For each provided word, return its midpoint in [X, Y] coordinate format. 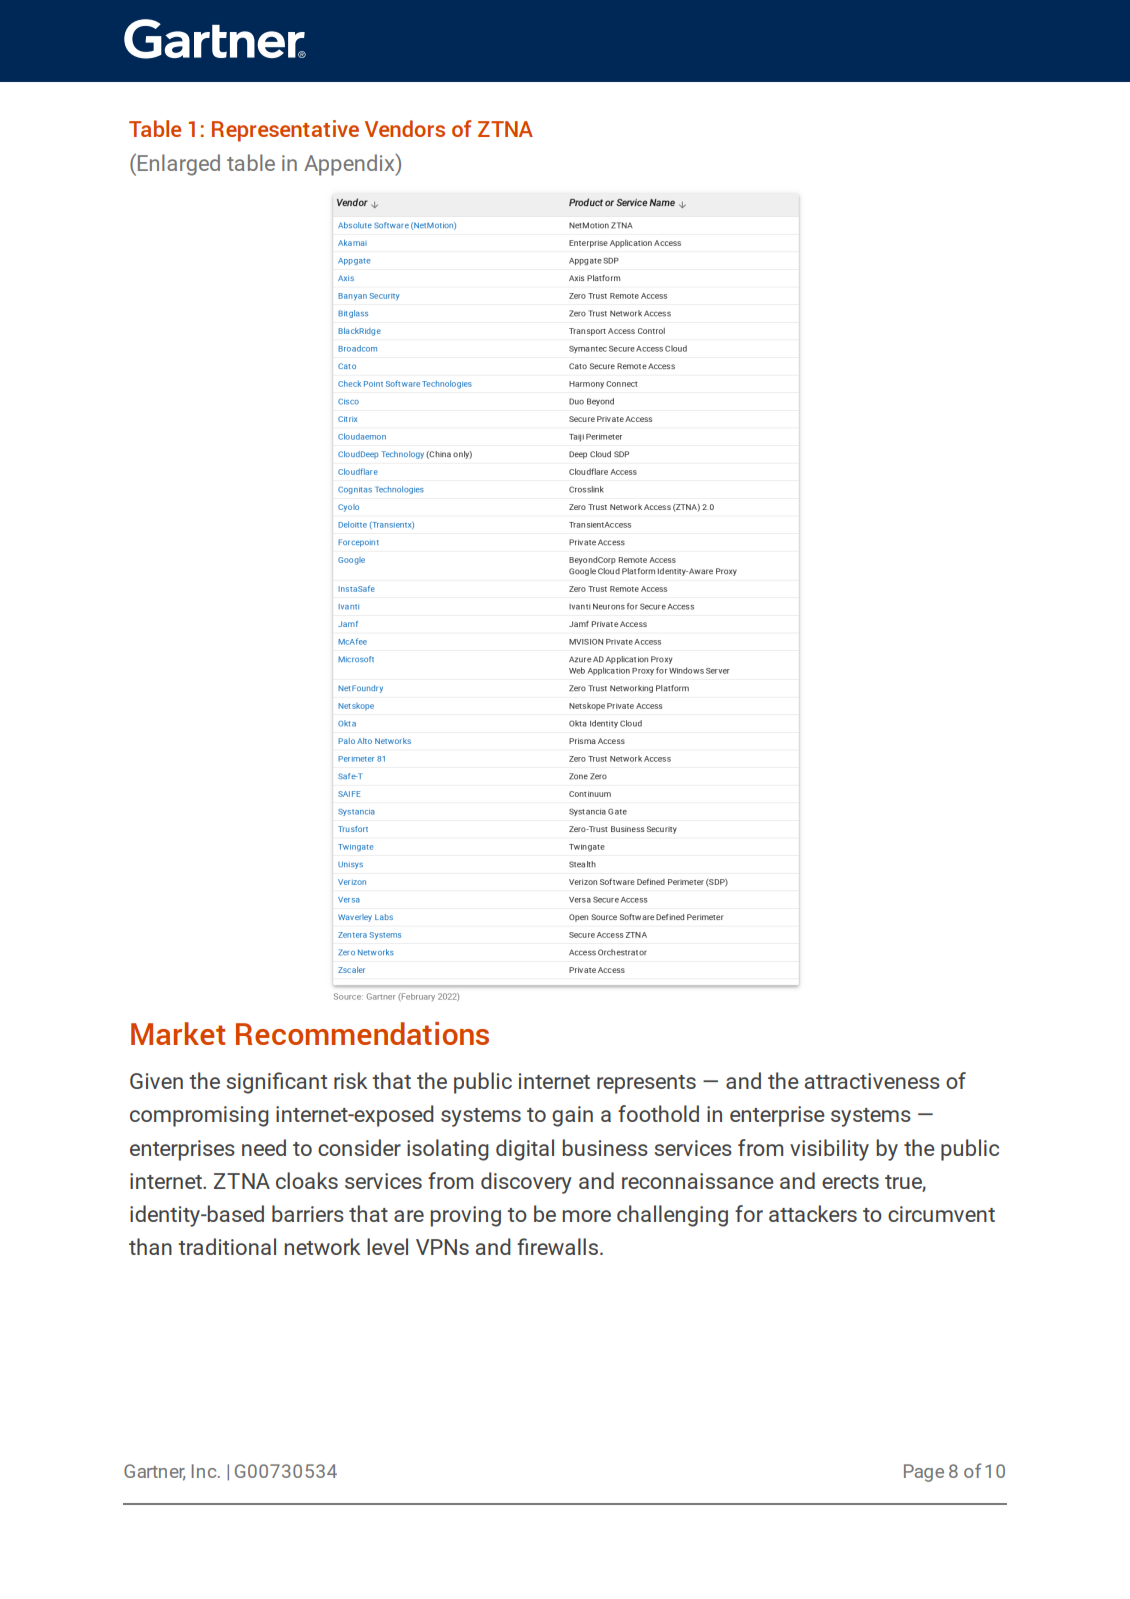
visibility [829, 1150]
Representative [285, 131]
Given [156, 1081]
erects [850, 1182]
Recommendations [362, 1033]
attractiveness [872, 1081]
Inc [205, 1471]
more [586, 1216]
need [264, 1147]
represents [646, 1084]
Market [178, 1033]
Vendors [405, 128]
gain [572, 1116]
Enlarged [179, 165]
